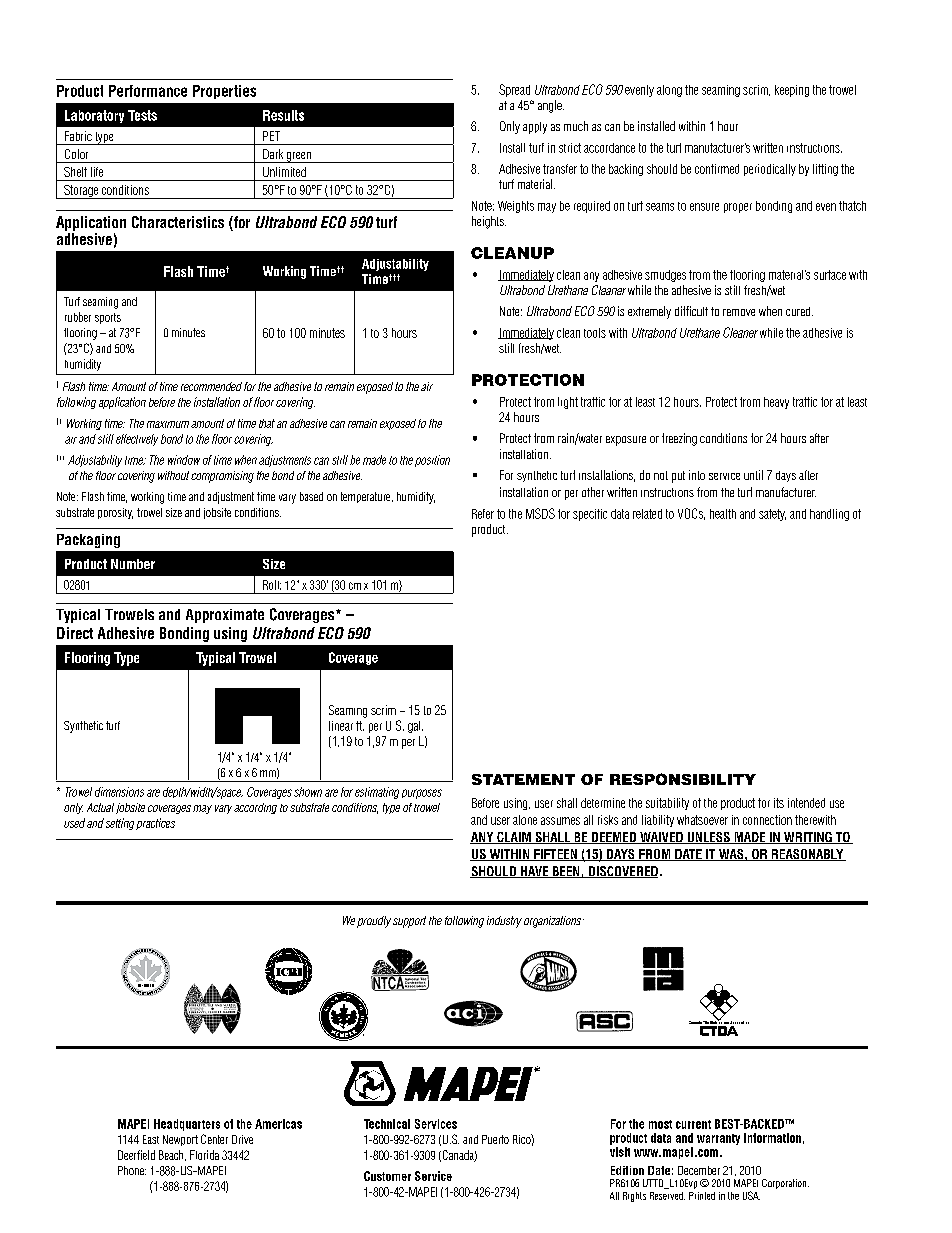 The width and height of the screenshot is (952, 1233). Describe the element at coordinates (753, 475) in the screenshot. I see `until` at that location.
